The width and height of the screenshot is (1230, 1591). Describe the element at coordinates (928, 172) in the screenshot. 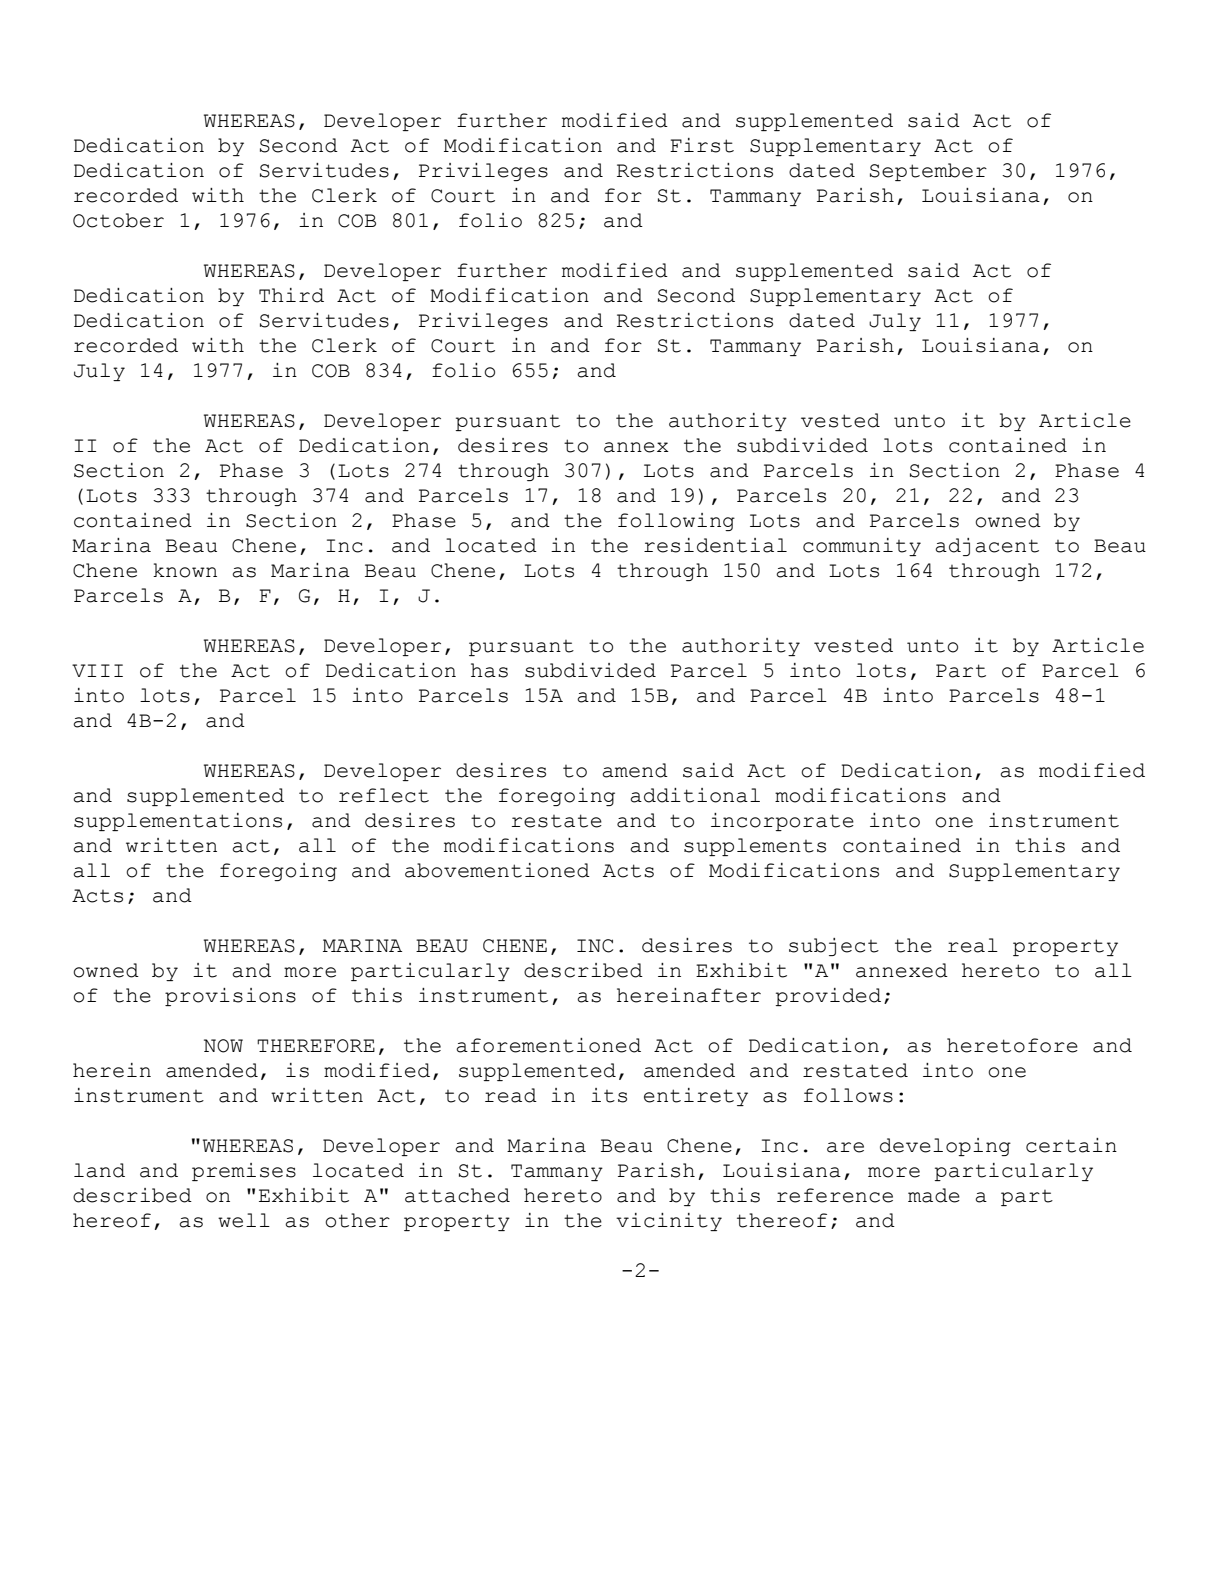

I see `September` at that location.
